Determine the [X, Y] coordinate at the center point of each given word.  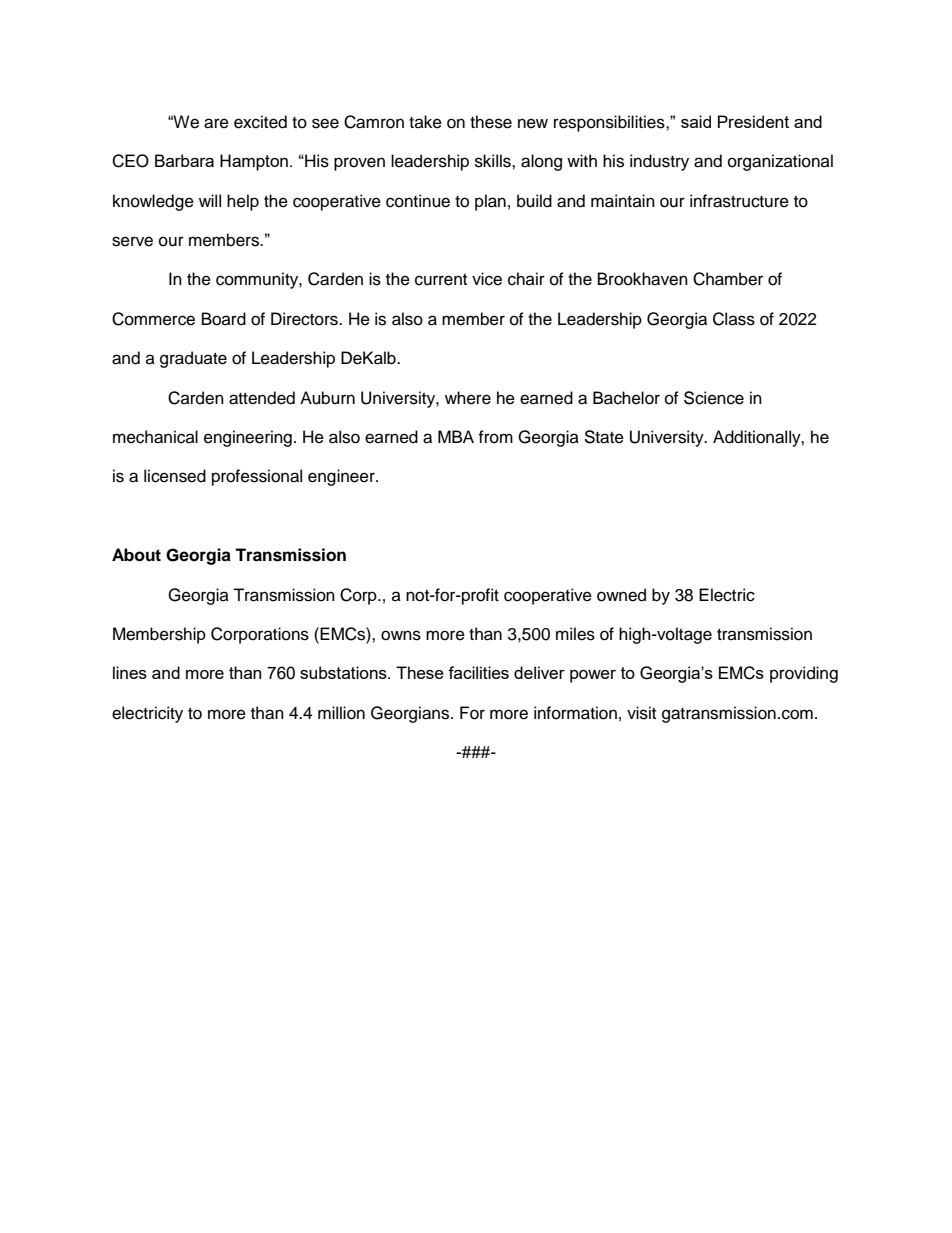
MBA [456, 436]
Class [734, 319]
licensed [175, 476]
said [696, 121]
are [216, 123]
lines [130, 672]
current [441, 280]
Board [224, 319]
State [604, 437]
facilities [478, 672]
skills [494, 161]
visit [641, 713]
